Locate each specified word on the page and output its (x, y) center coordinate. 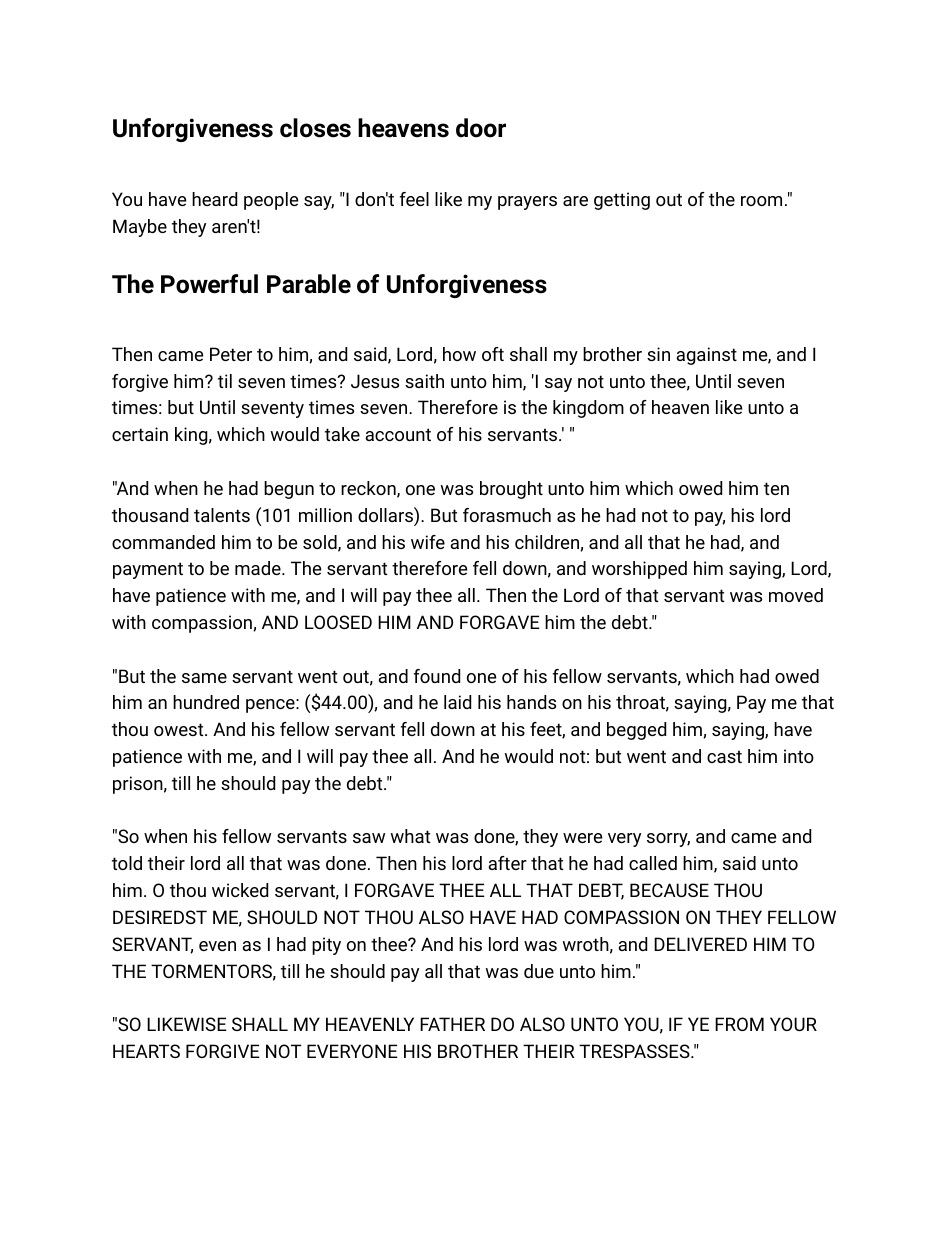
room (761, 201)
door (481, 128)
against (706, 356)
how (459, 354)
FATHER (452, 1024)
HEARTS (146, 1051)
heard (214, 199)
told (127, 863)
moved (796, 595)
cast (724, 756)
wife (428, 542)
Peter (231, 354)
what (410, 836)
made (259, 568)
